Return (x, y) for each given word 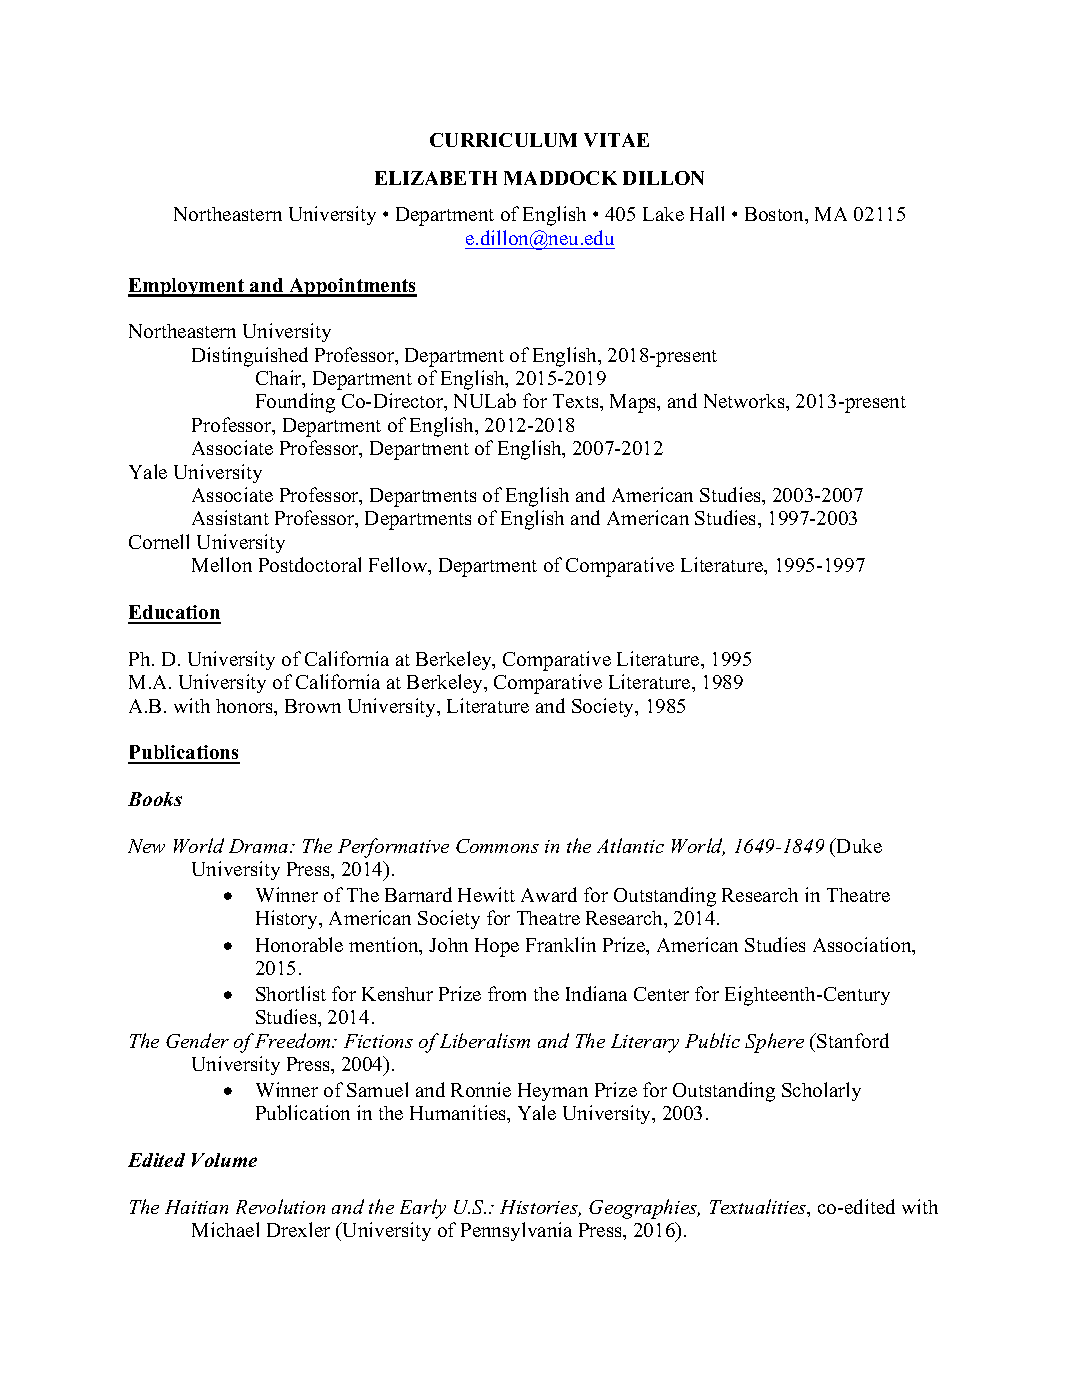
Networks (745, 401)
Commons (497, 846)
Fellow (399, 566)
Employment (187, 287)
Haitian (196, 1207)
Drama (260, 846)
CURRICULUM (503, 140)
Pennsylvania (516, 1231)
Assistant (230, 517)
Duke (858, 845)
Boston (775, 214)
